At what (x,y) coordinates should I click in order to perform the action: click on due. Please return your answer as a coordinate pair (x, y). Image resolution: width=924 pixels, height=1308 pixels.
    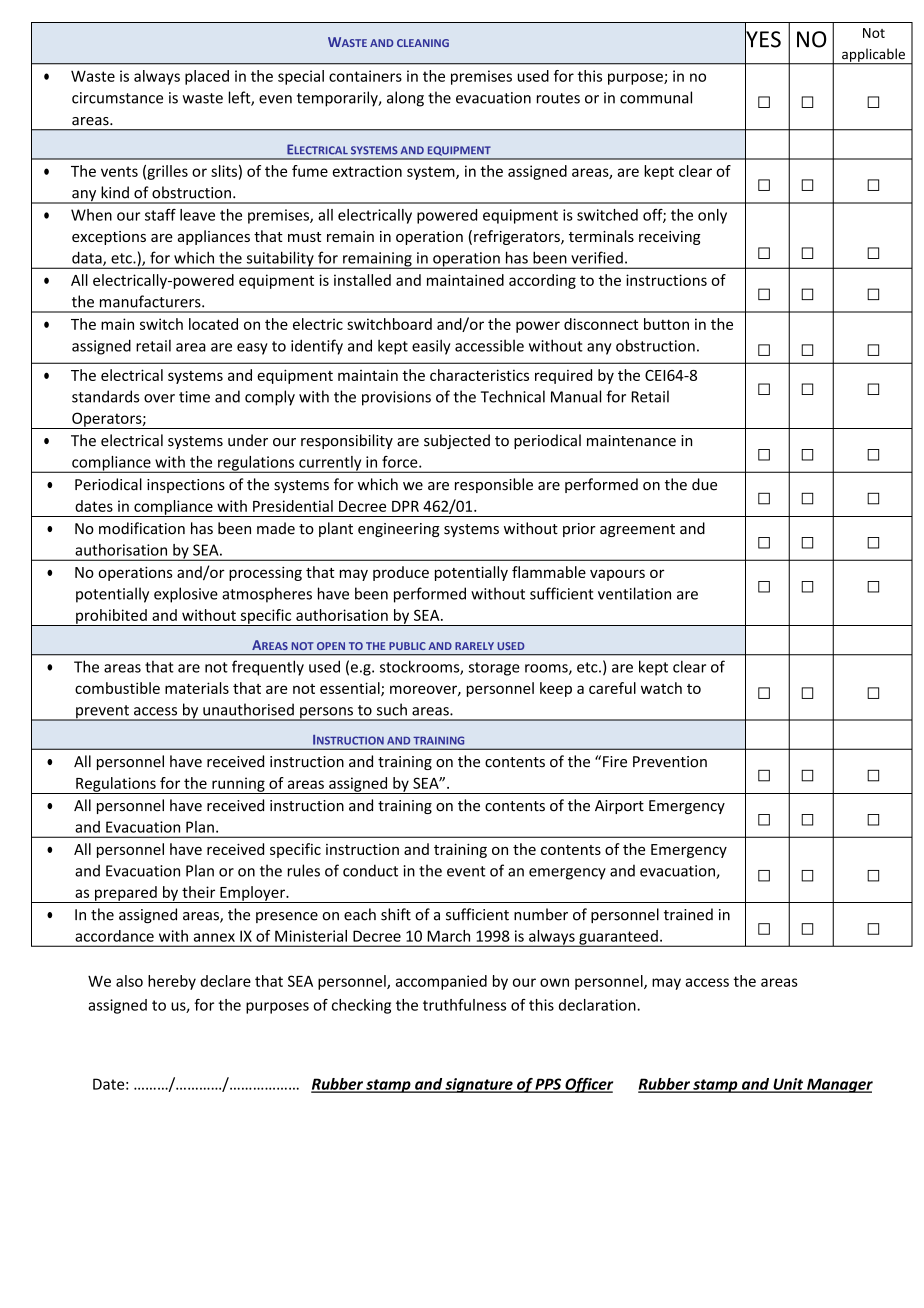
    Looking at the image, I should click on (704, 484).
